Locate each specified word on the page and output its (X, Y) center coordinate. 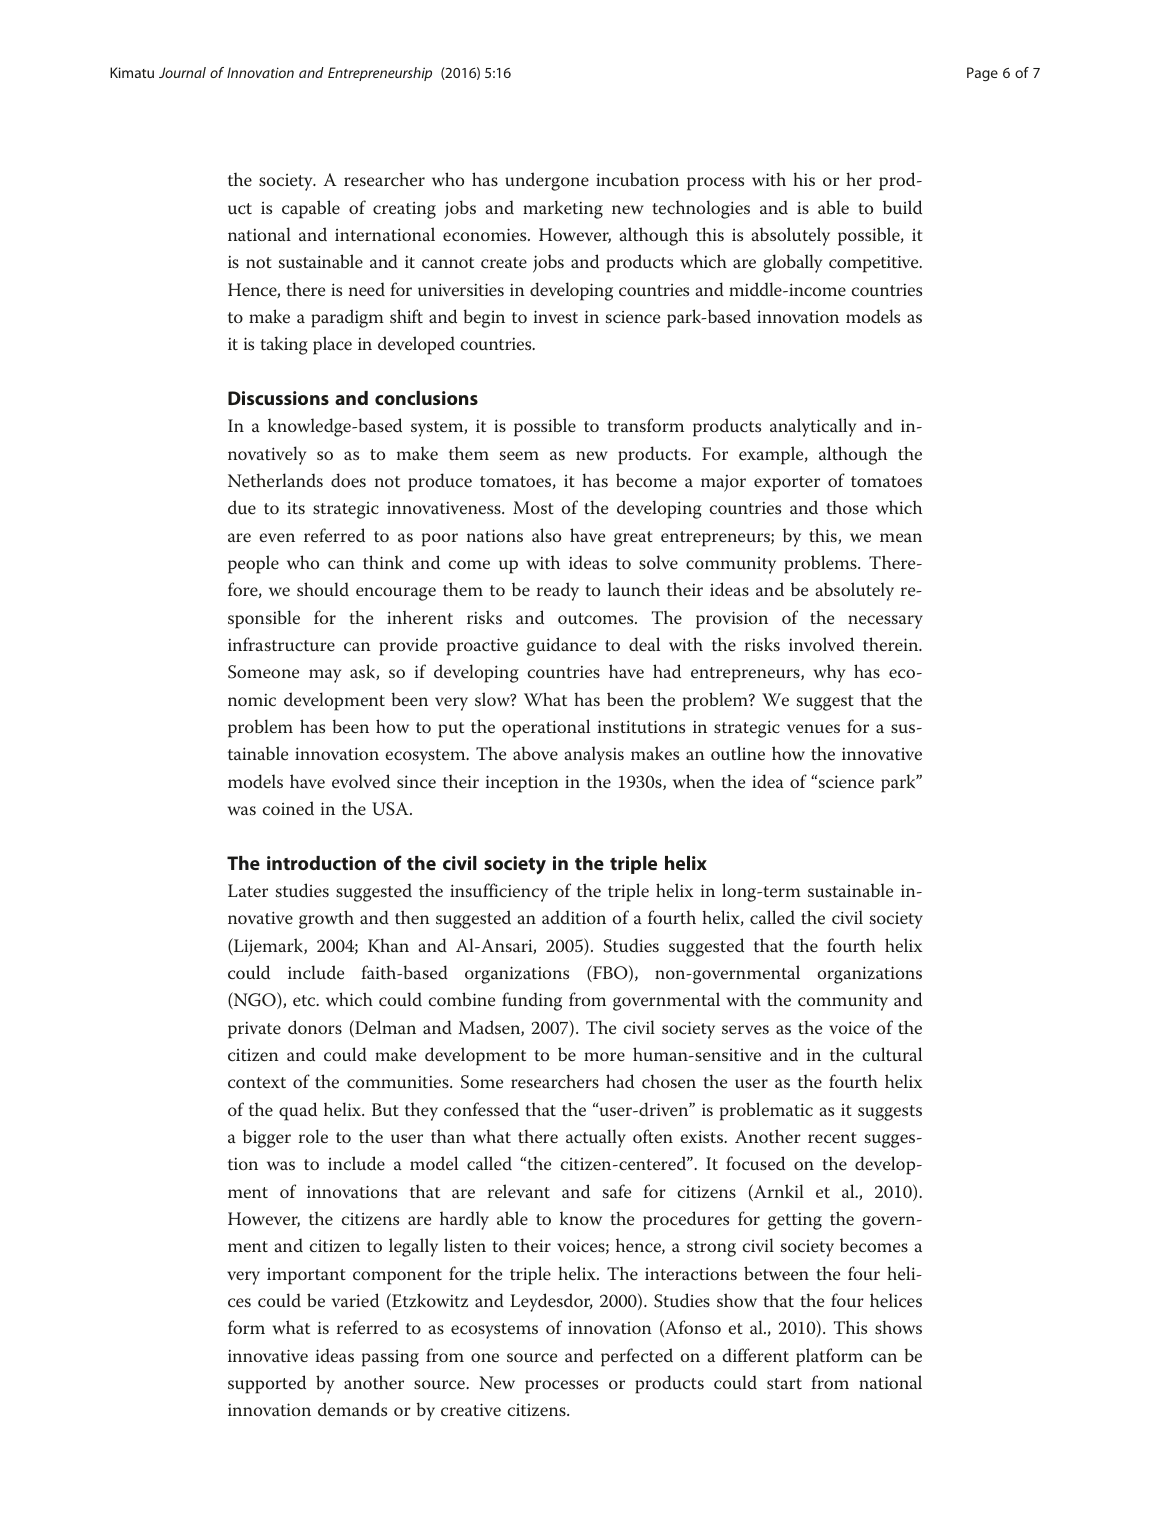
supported (267, 1384)
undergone (547, 181)
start (784, 1383)
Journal (182, 72)
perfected (637, 1357)
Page (982, 74)
